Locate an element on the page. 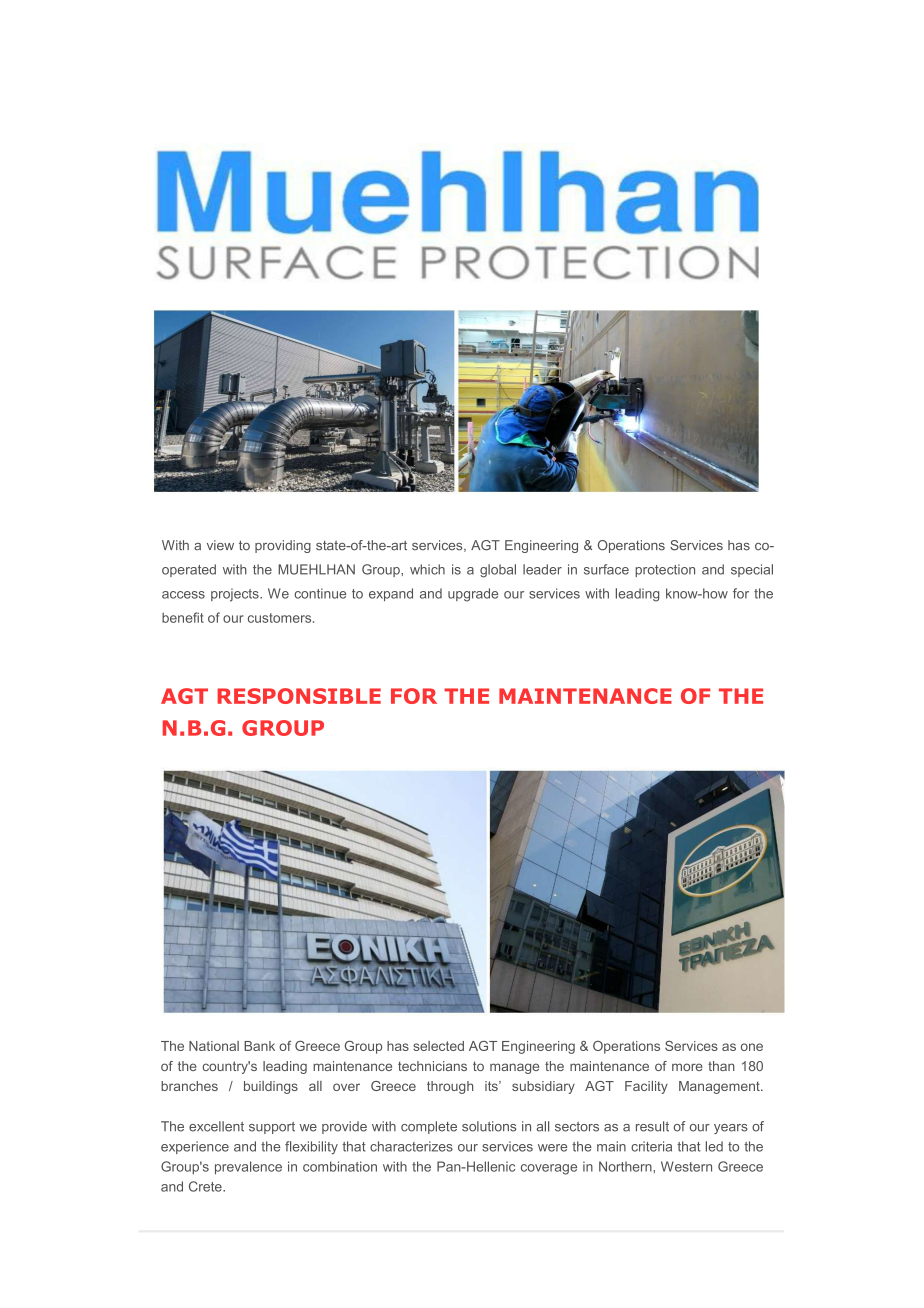  selected is located at coordinates (438, 1046).
